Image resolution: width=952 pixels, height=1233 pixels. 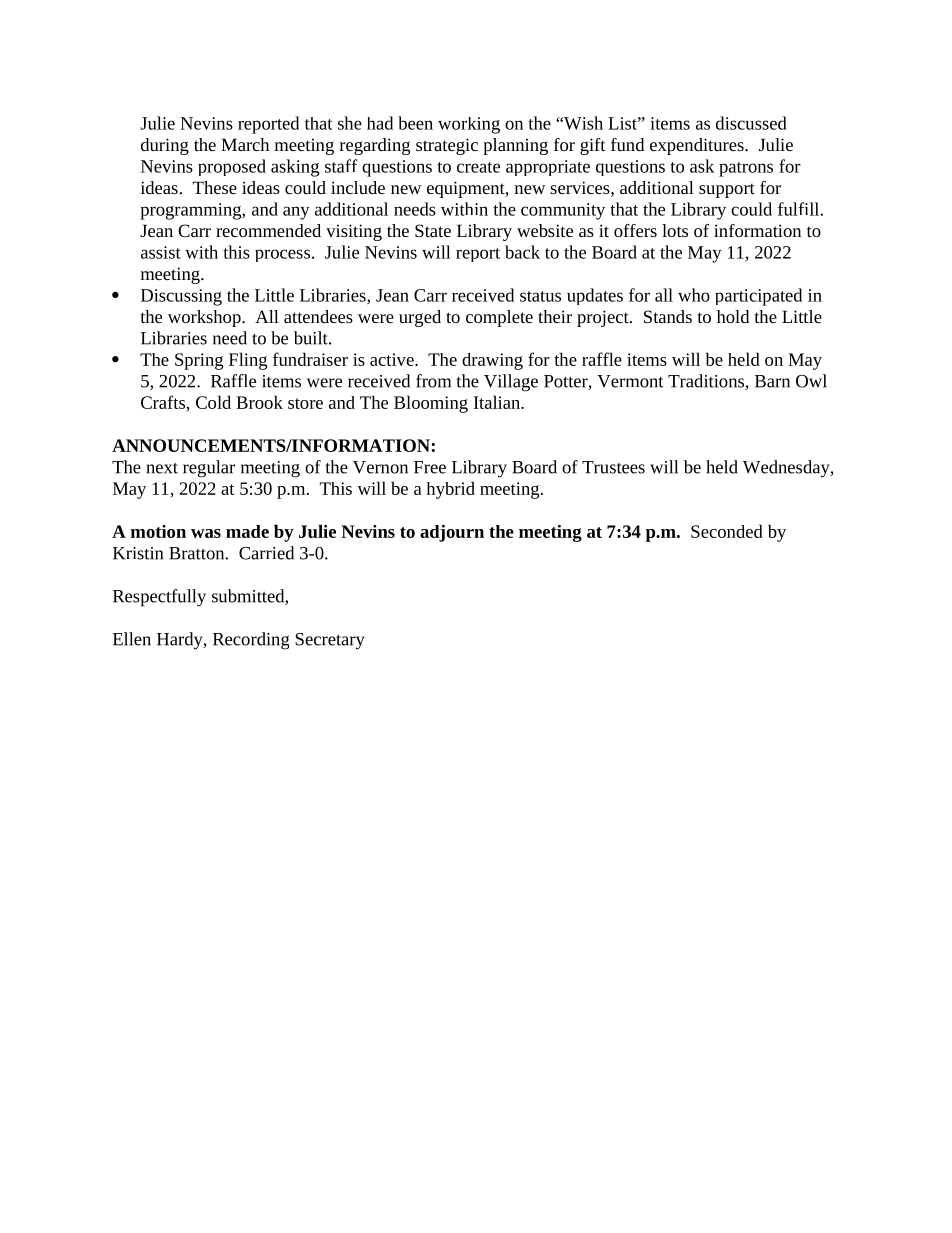 I want to click on Secretary, so click(x=330, y=641).
